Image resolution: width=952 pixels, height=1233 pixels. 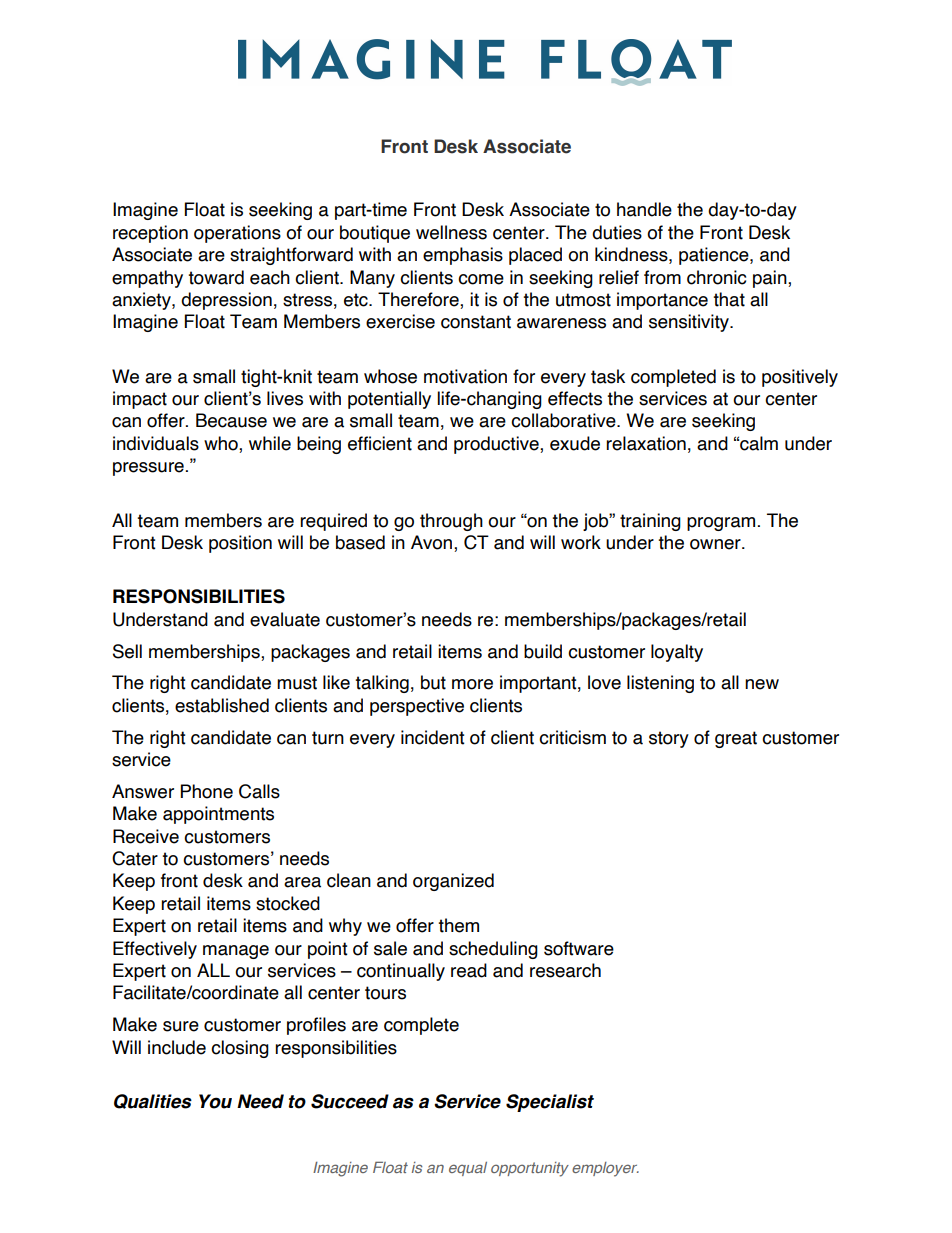 What do you see at coordinates (715, 256) in the document?
I see `patience` at bounding box center [715, 256].
